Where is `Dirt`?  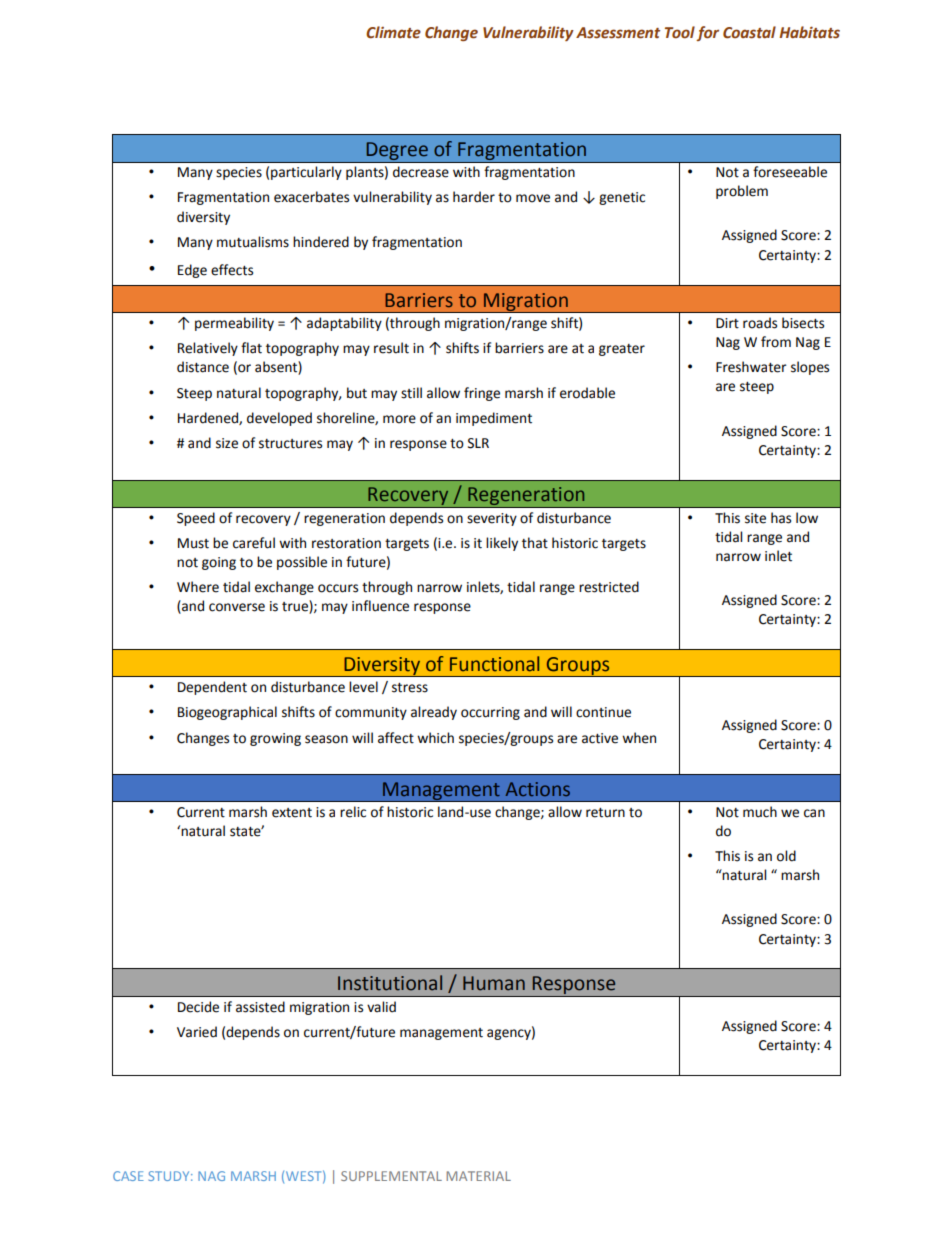 Dirt is located at coordinates (727, 323).
